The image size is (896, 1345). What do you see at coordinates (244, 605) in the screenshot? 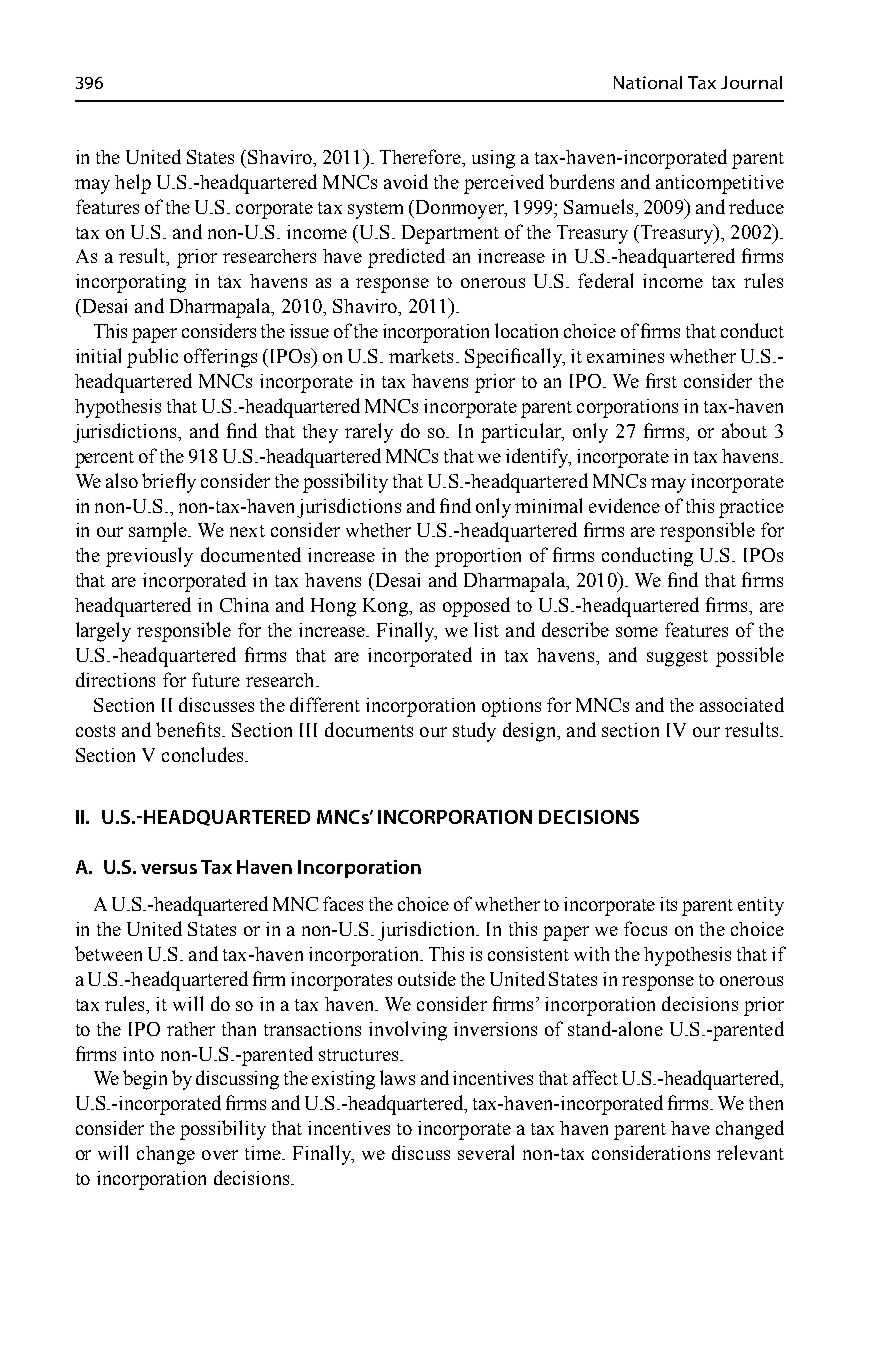
I see `China` at bounding box center [244, 605].
